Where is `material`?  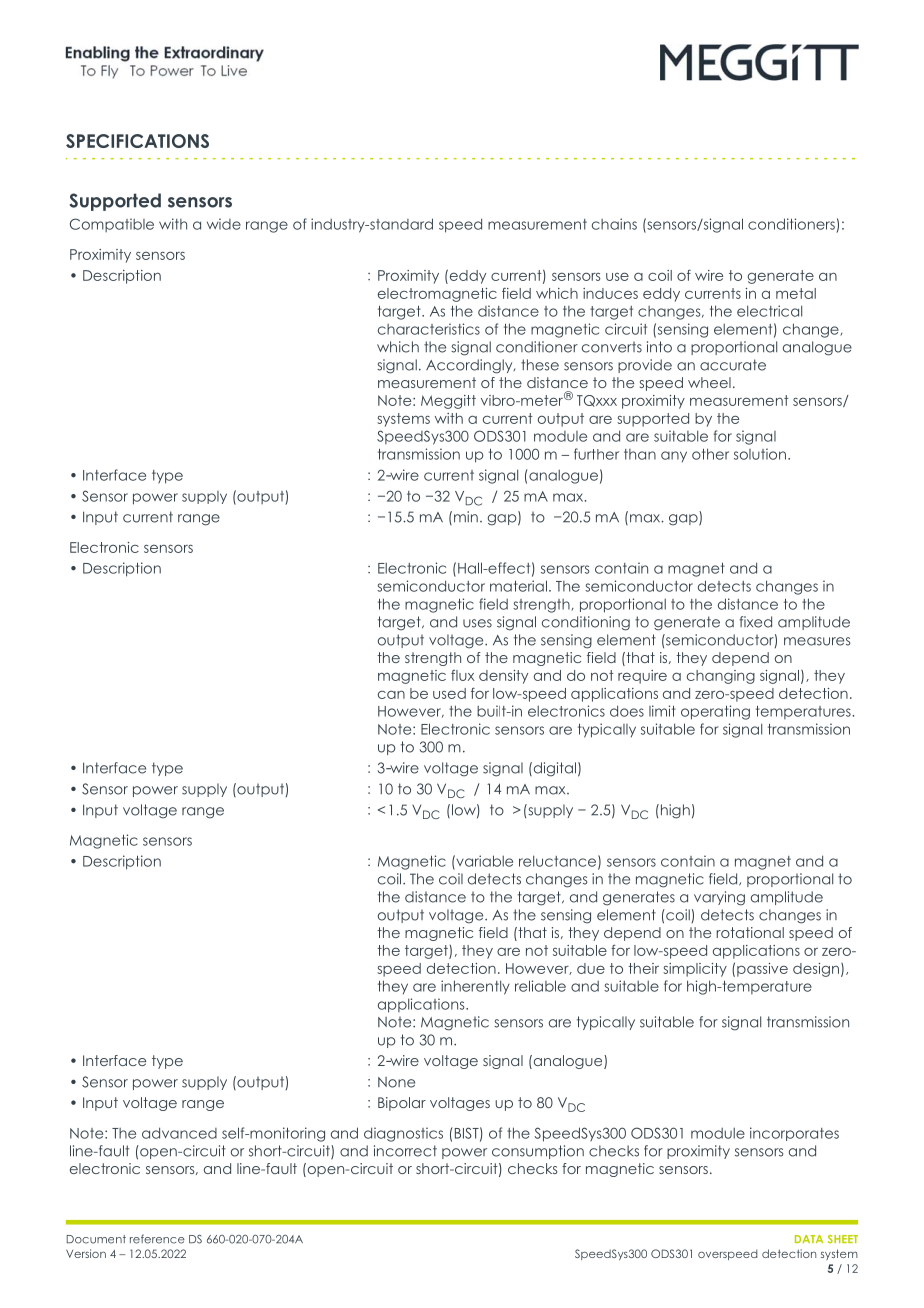
material is located at coordinates (518, 586).
